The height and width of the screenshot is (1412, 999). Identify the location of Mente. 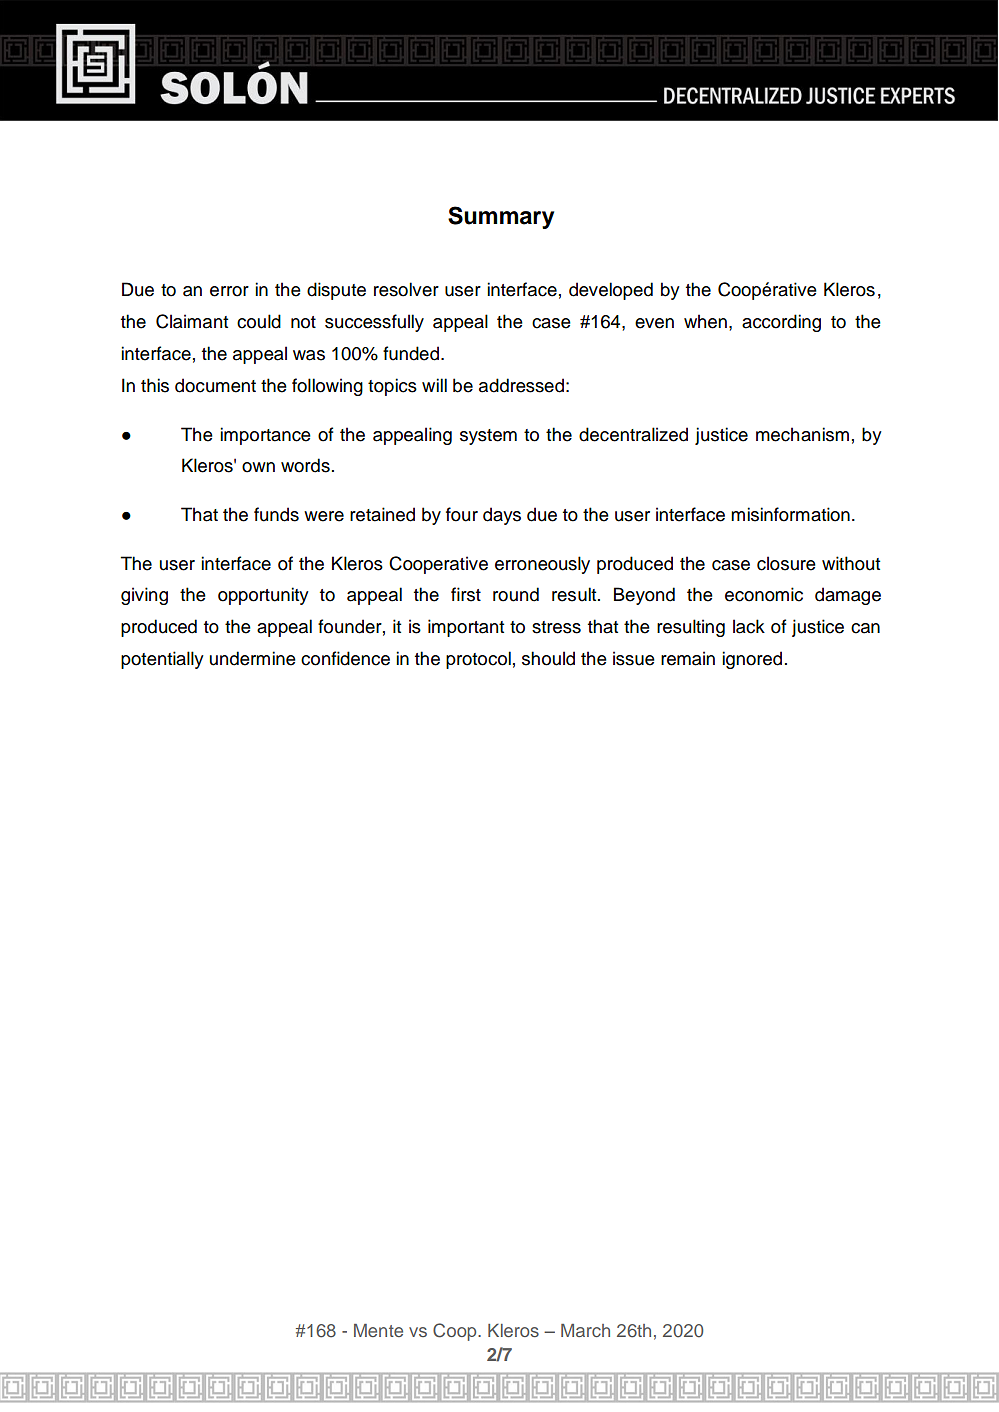
(378, 1330).
